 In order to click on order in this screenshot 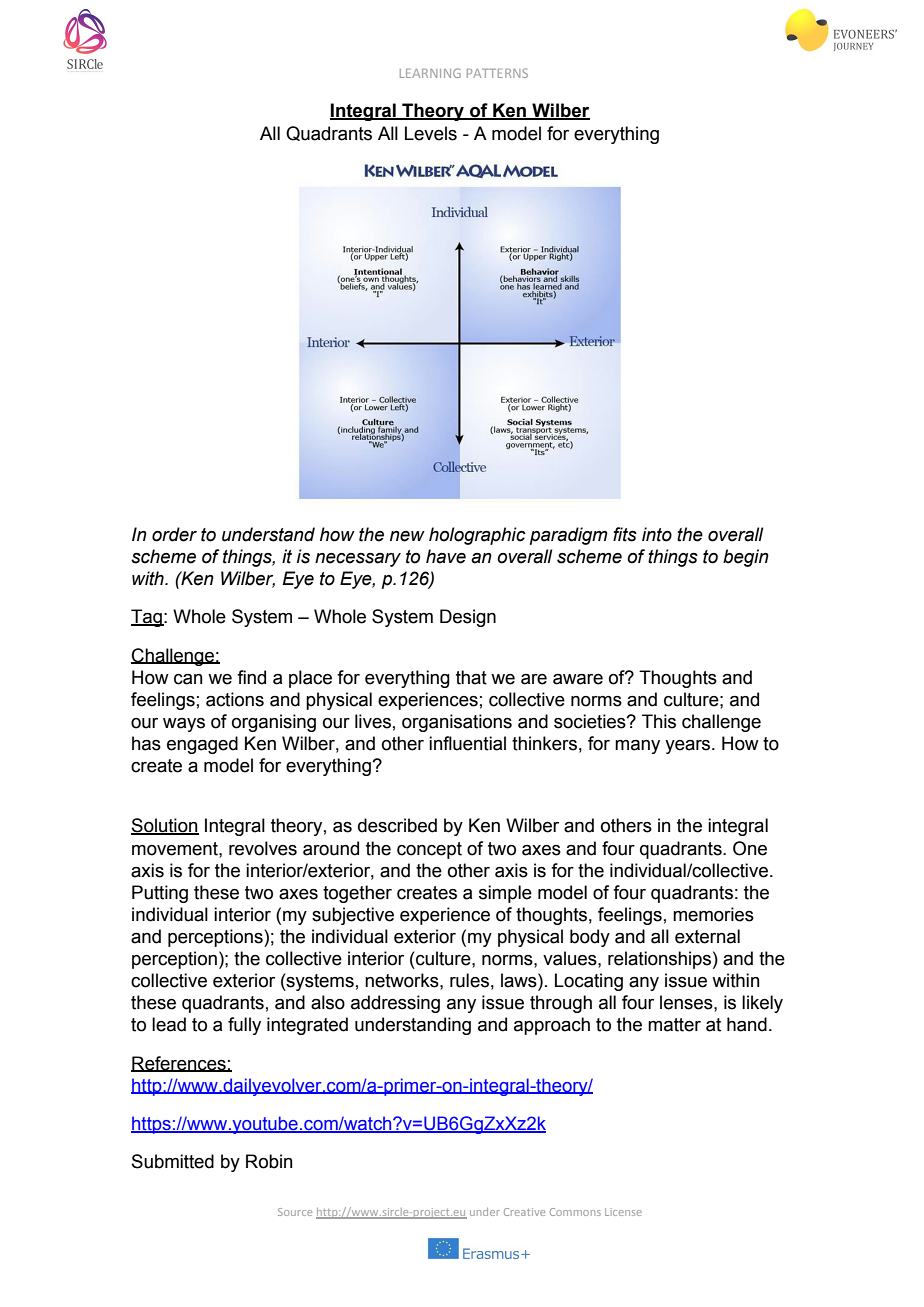, I will do `click(174, 534)`.
